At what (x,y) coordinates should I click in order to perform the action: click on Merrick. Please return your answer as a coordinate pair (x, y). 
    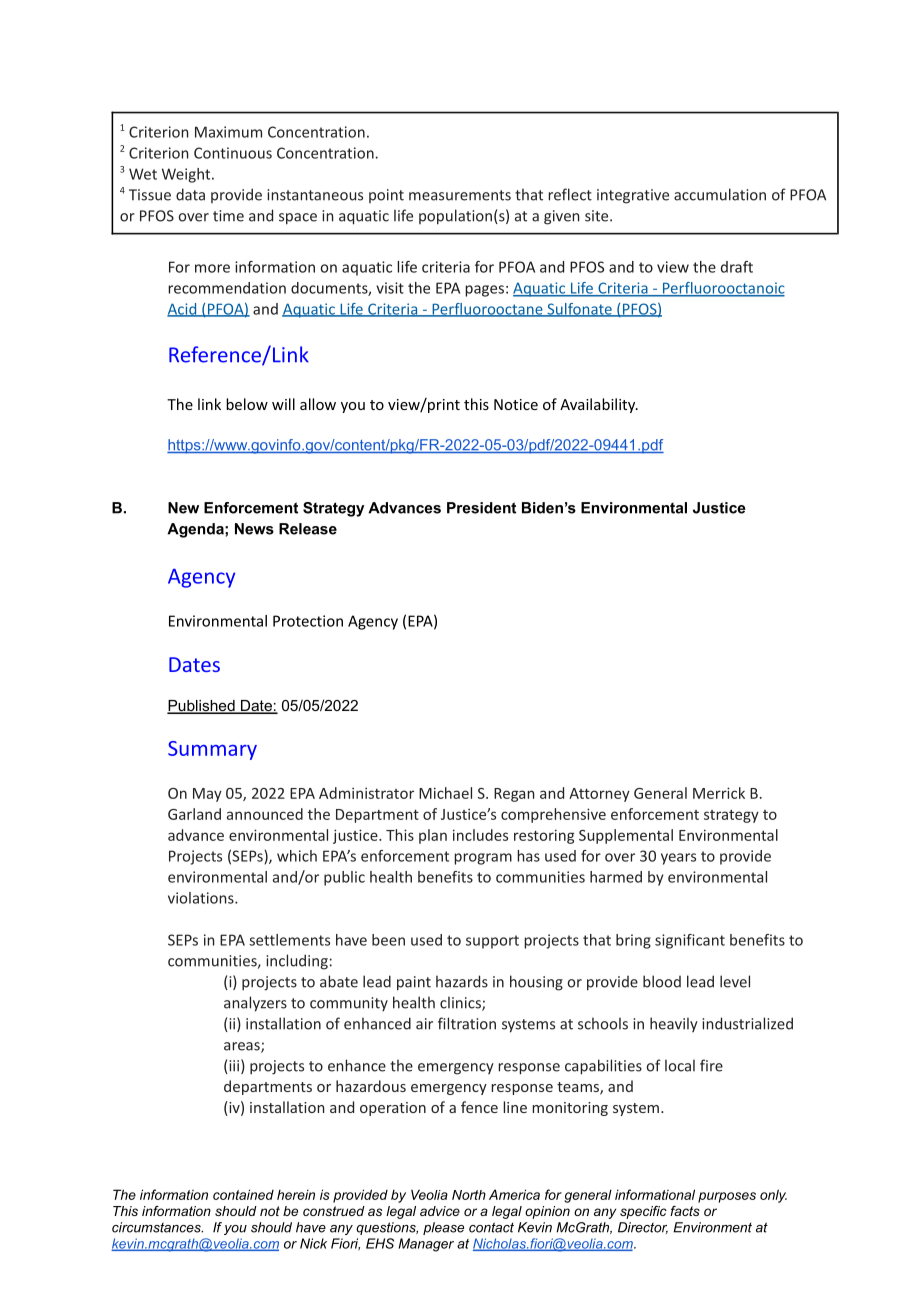
    Looking at the image, I should click on (719, 793).
